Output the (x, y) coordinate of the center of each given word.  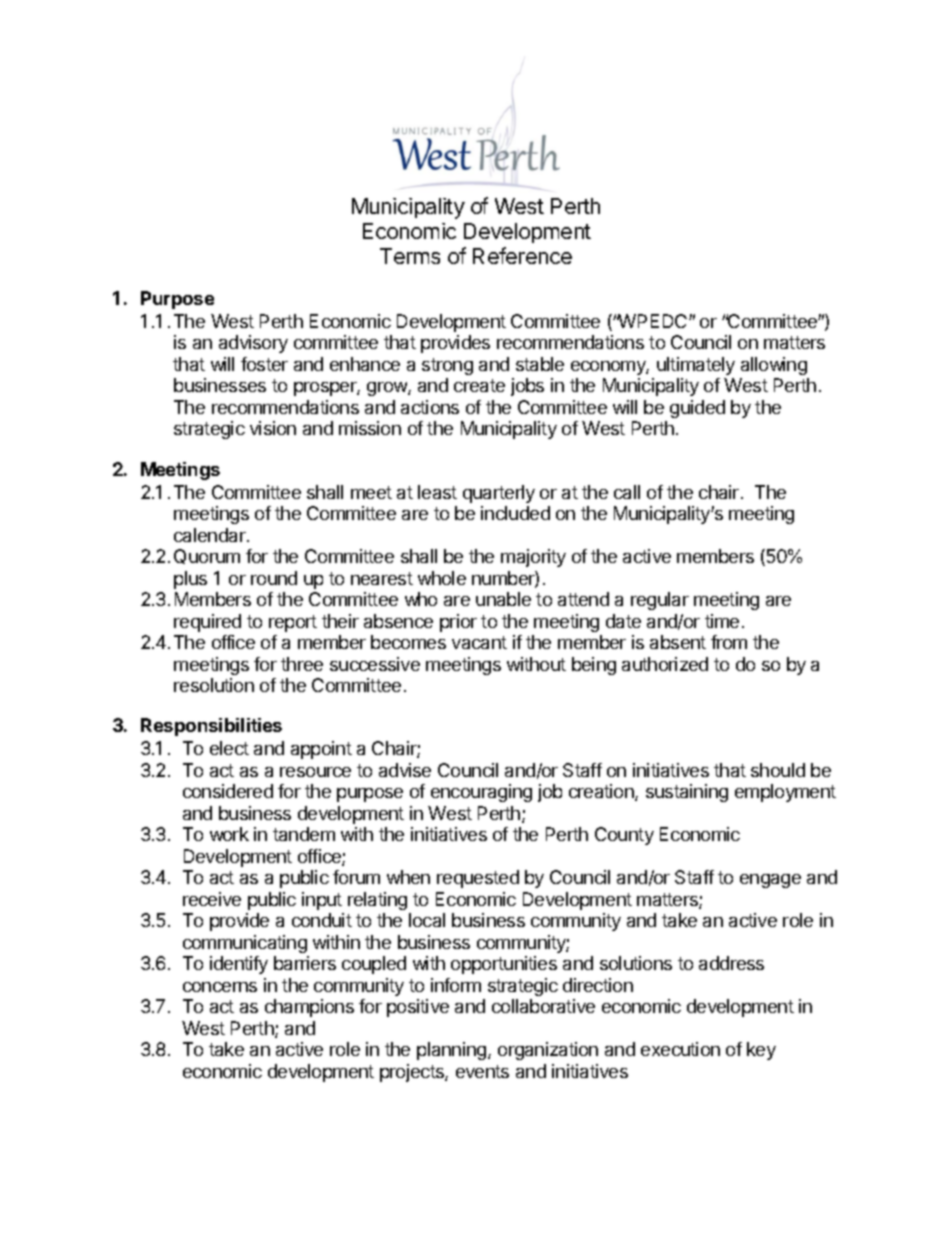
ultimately (696, 366)
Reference (522, 255)
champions (309, 1008)
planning (453, 1051)
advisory (253, 344)
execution (680, 1049)
